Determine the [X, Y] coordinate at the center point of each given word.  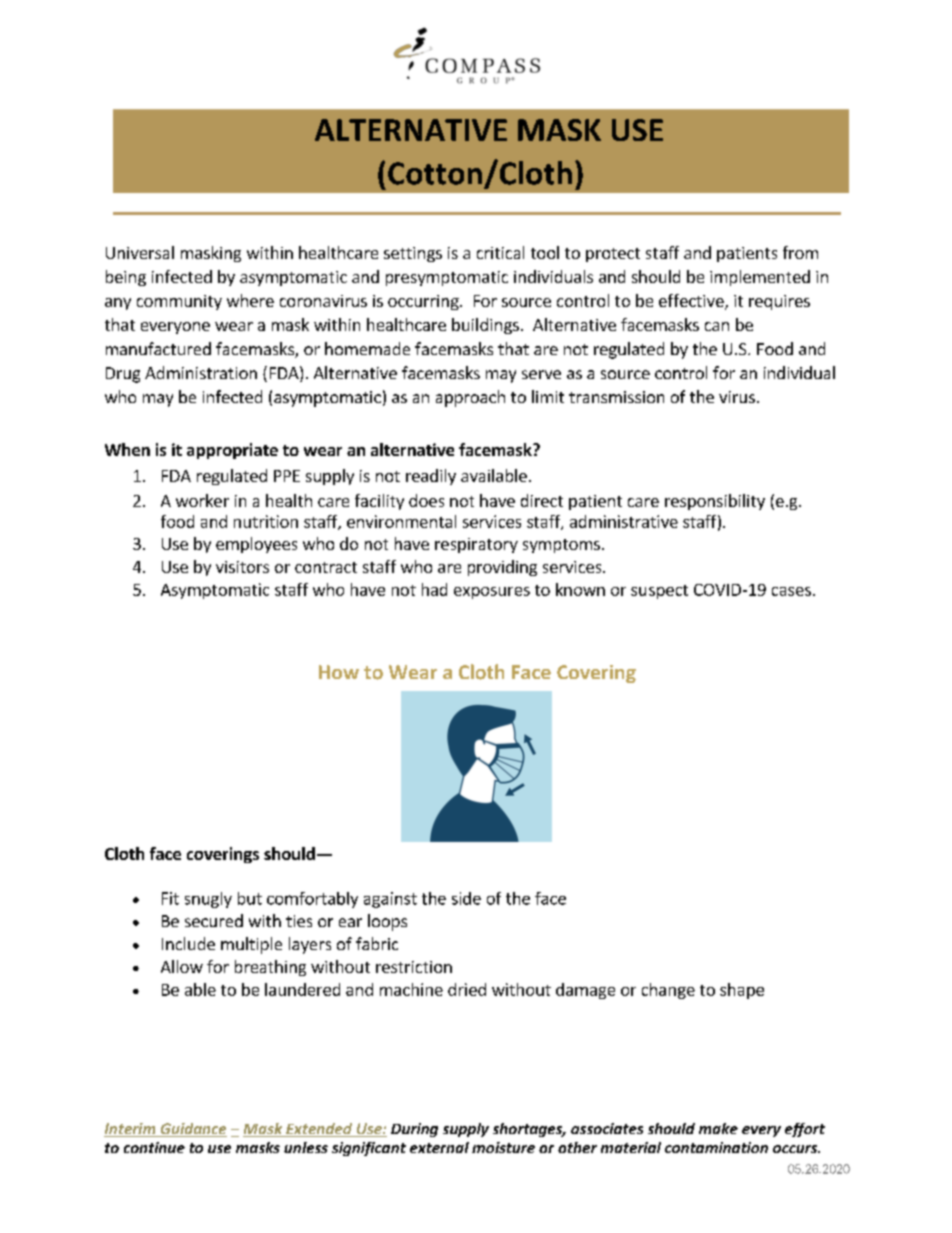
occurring [424, 302]
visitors [242, 567]
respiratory [476, 545]
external [439, 1147]
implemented [760, 278]
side [466, 898]
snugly [208, 900]
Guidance [192, 1130]
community [179, 302]
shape [742, 991]
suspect [659, 592]
